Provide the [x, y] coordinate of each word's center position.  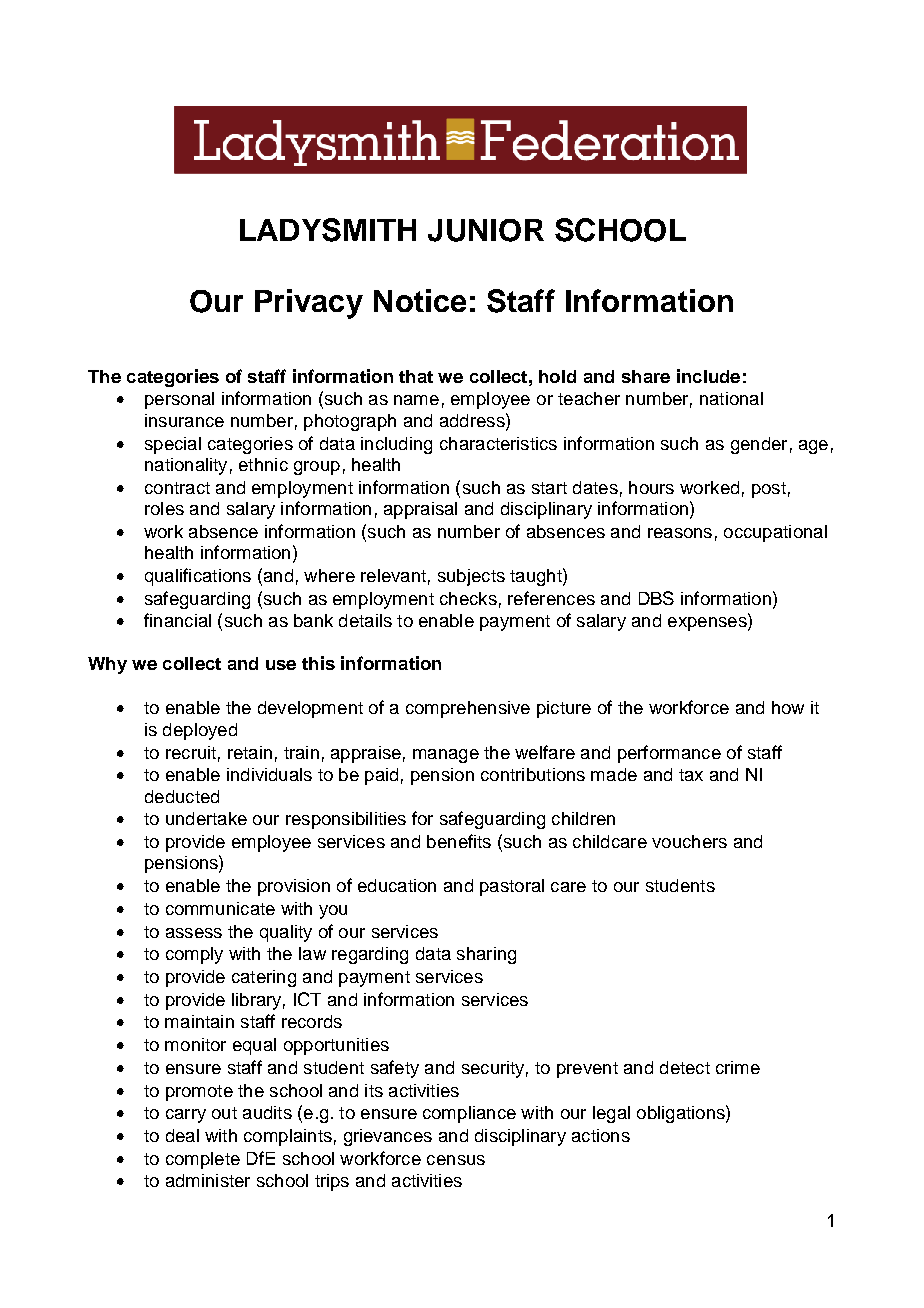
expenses [708, 624]
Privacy [309, 304]
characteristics [498, 443]
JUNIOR [486, 230]
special [173, 445]
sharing [486, 955]
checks [468, 598]
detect [685, 1067]
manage [446, 756]
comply [194, 955]
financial [177, 620]
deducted [182, 796]
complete [203, 1160]
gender [759, 445]
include [708, 376]
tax [691, 775]
